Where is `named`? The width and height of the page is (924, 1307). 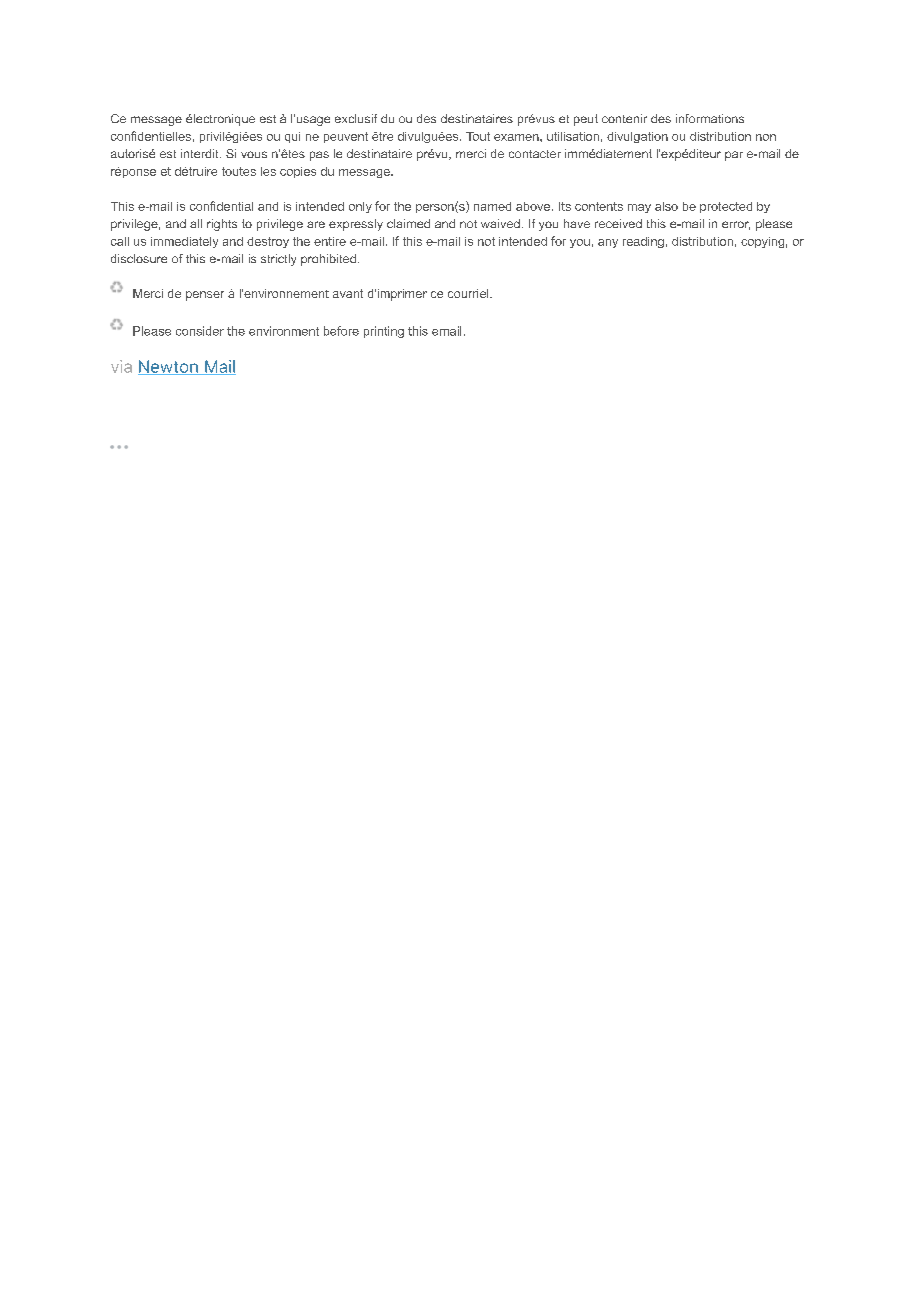
named is located at coordinates (492, 206).
